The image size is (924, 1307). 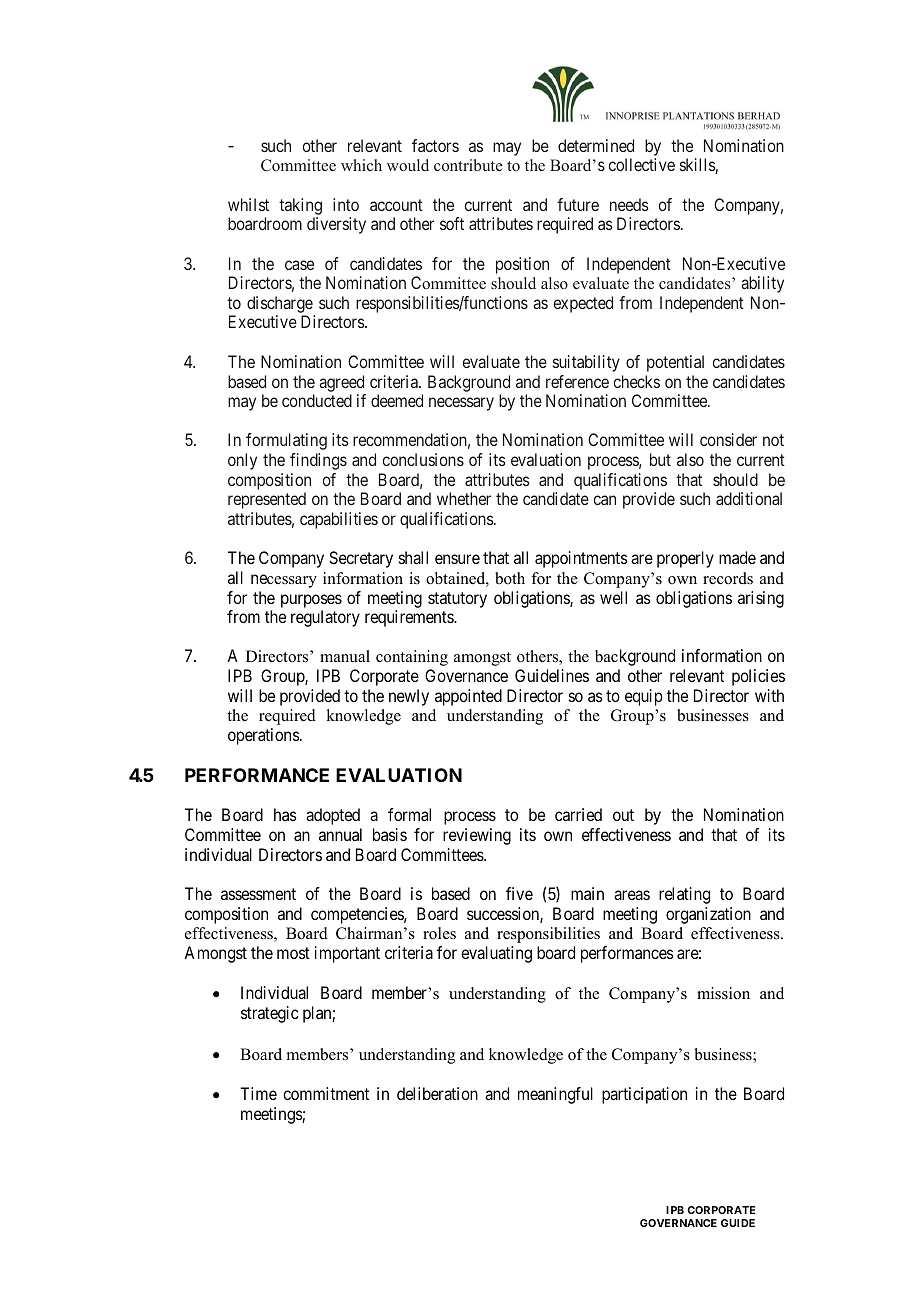 What do you see at coordinates (325, 618) in the screenshot?
I see `regulatory` at bounding box center [325, 618].
